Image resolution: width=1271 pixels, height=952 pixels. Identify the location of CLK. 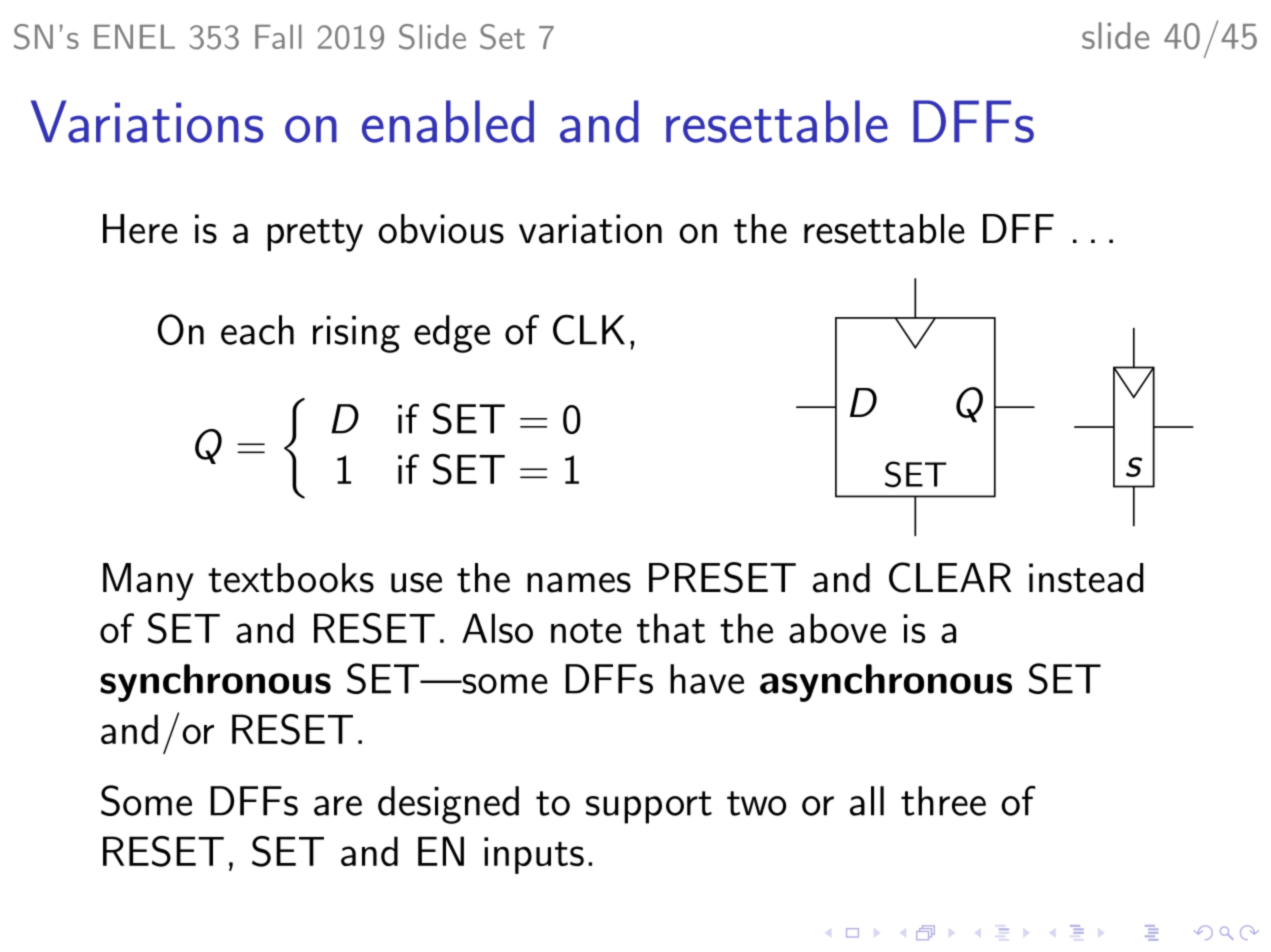
(589, 329).
